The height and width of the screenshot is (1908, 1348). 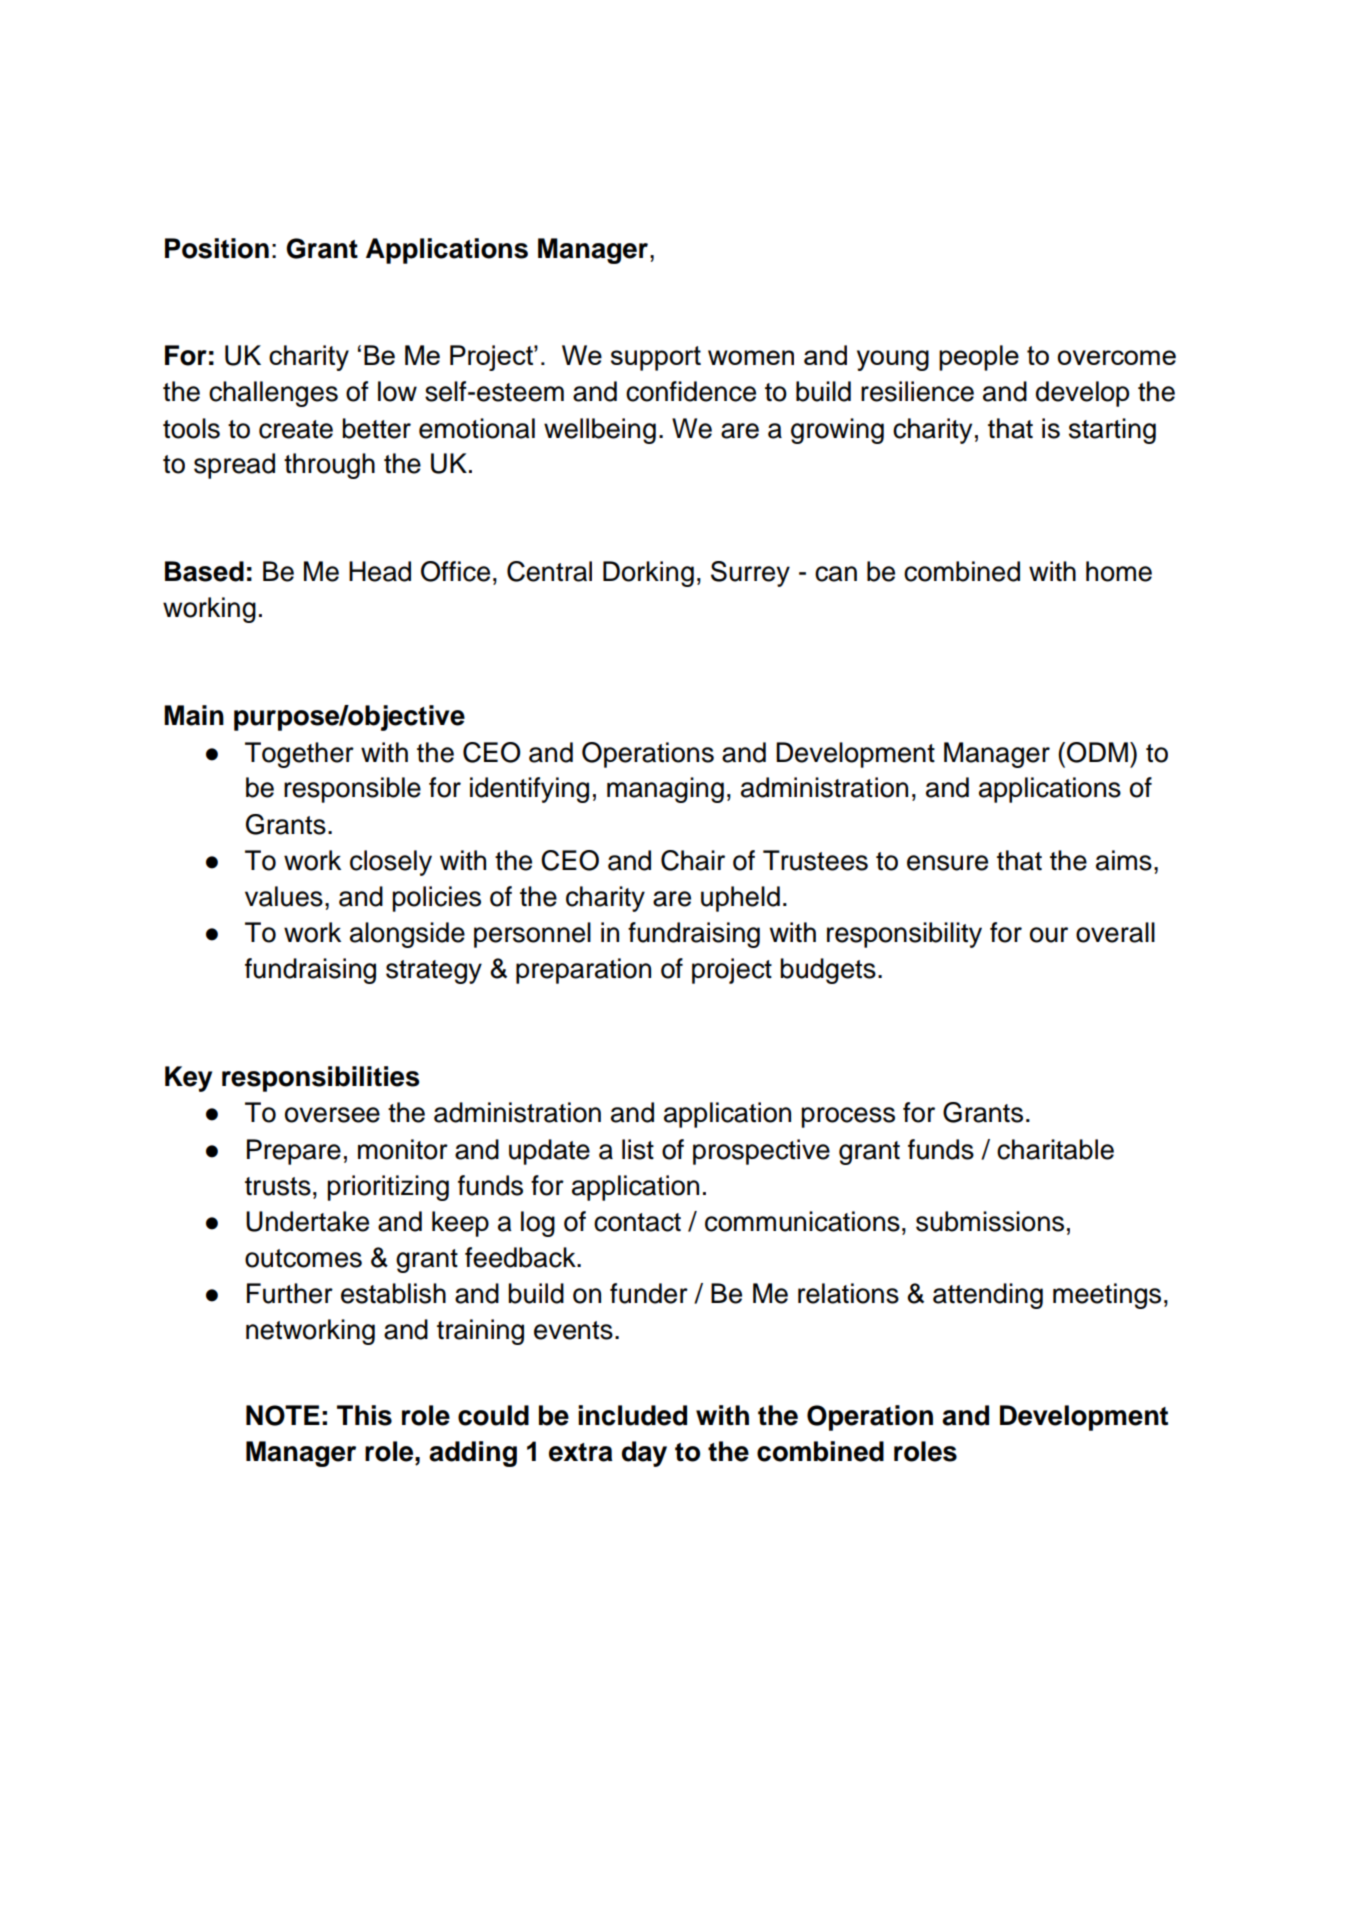 I want to click on list, so click(x=638, y=1149).
